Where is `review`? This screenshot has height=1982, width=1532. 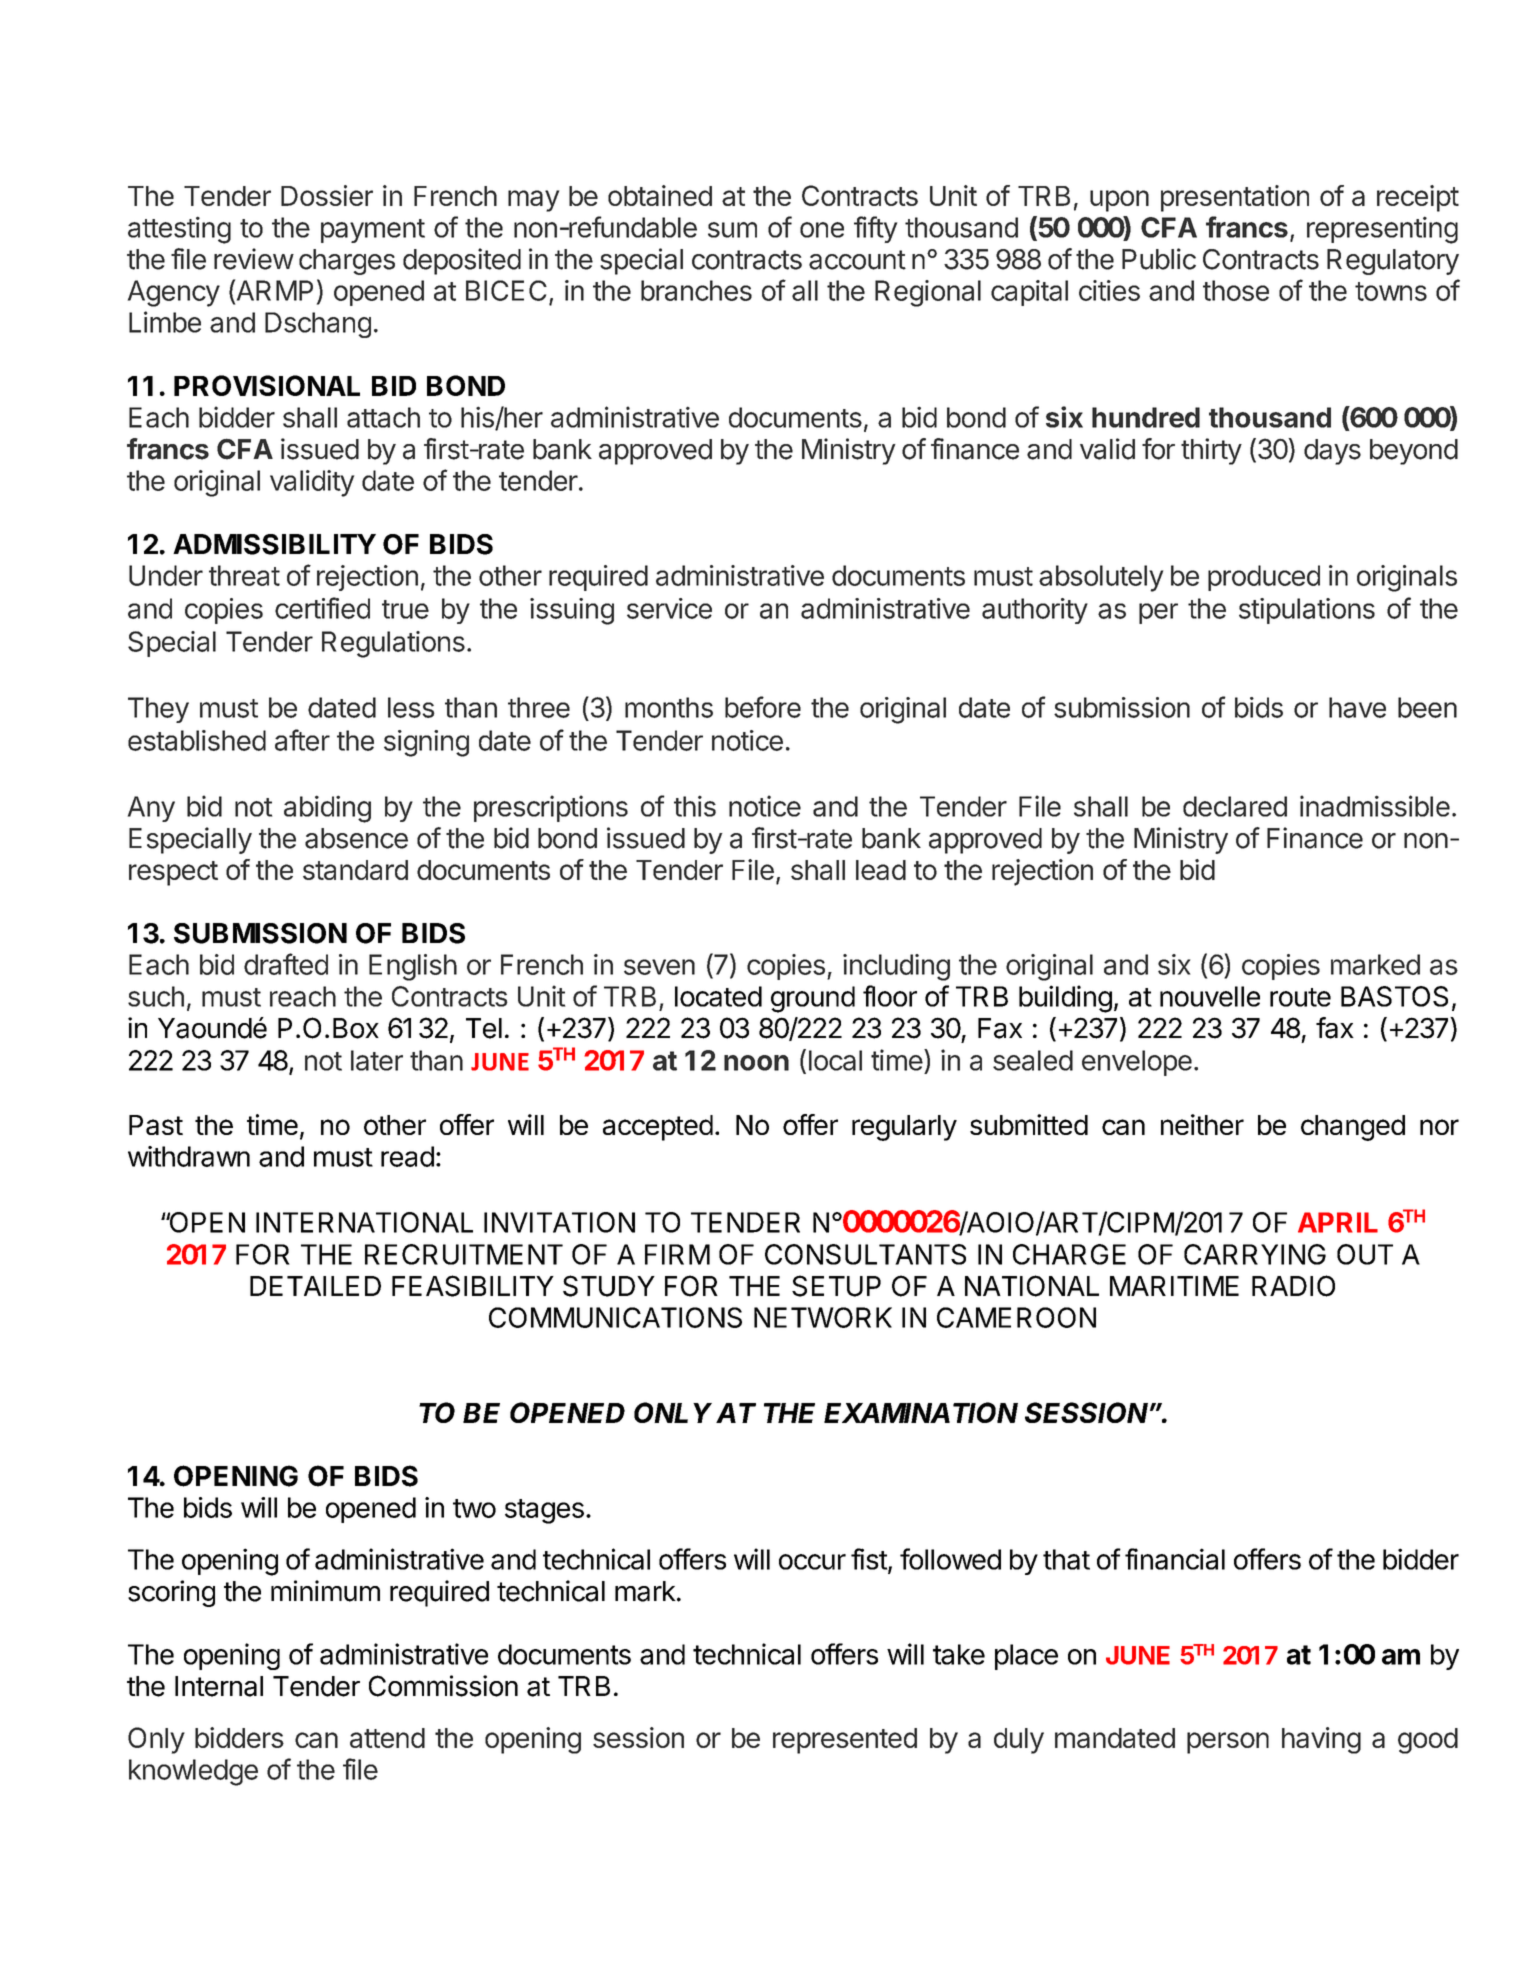
review is located at coordinates (254, 259).
